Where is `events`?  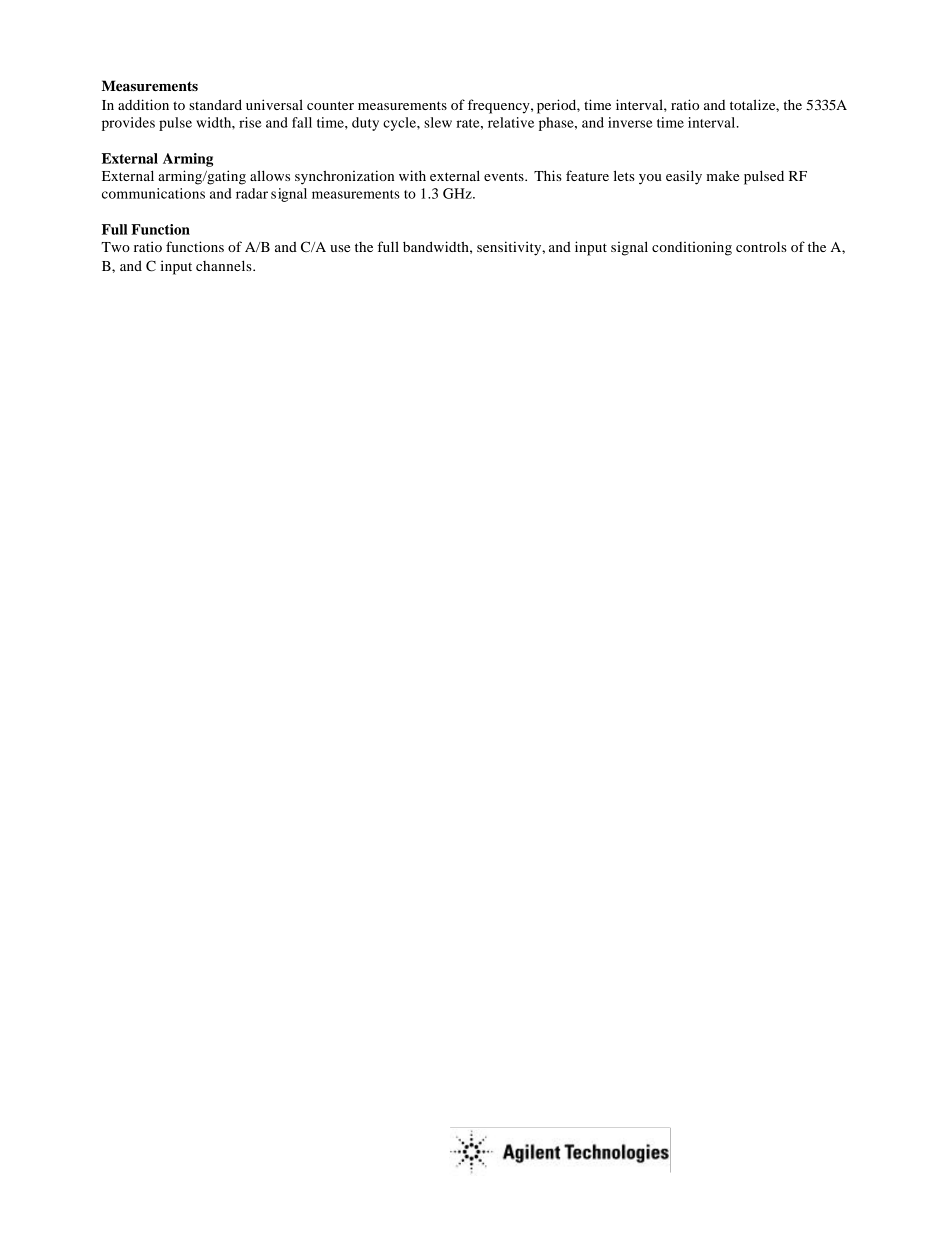 events is located at coordinates (505, 177).
